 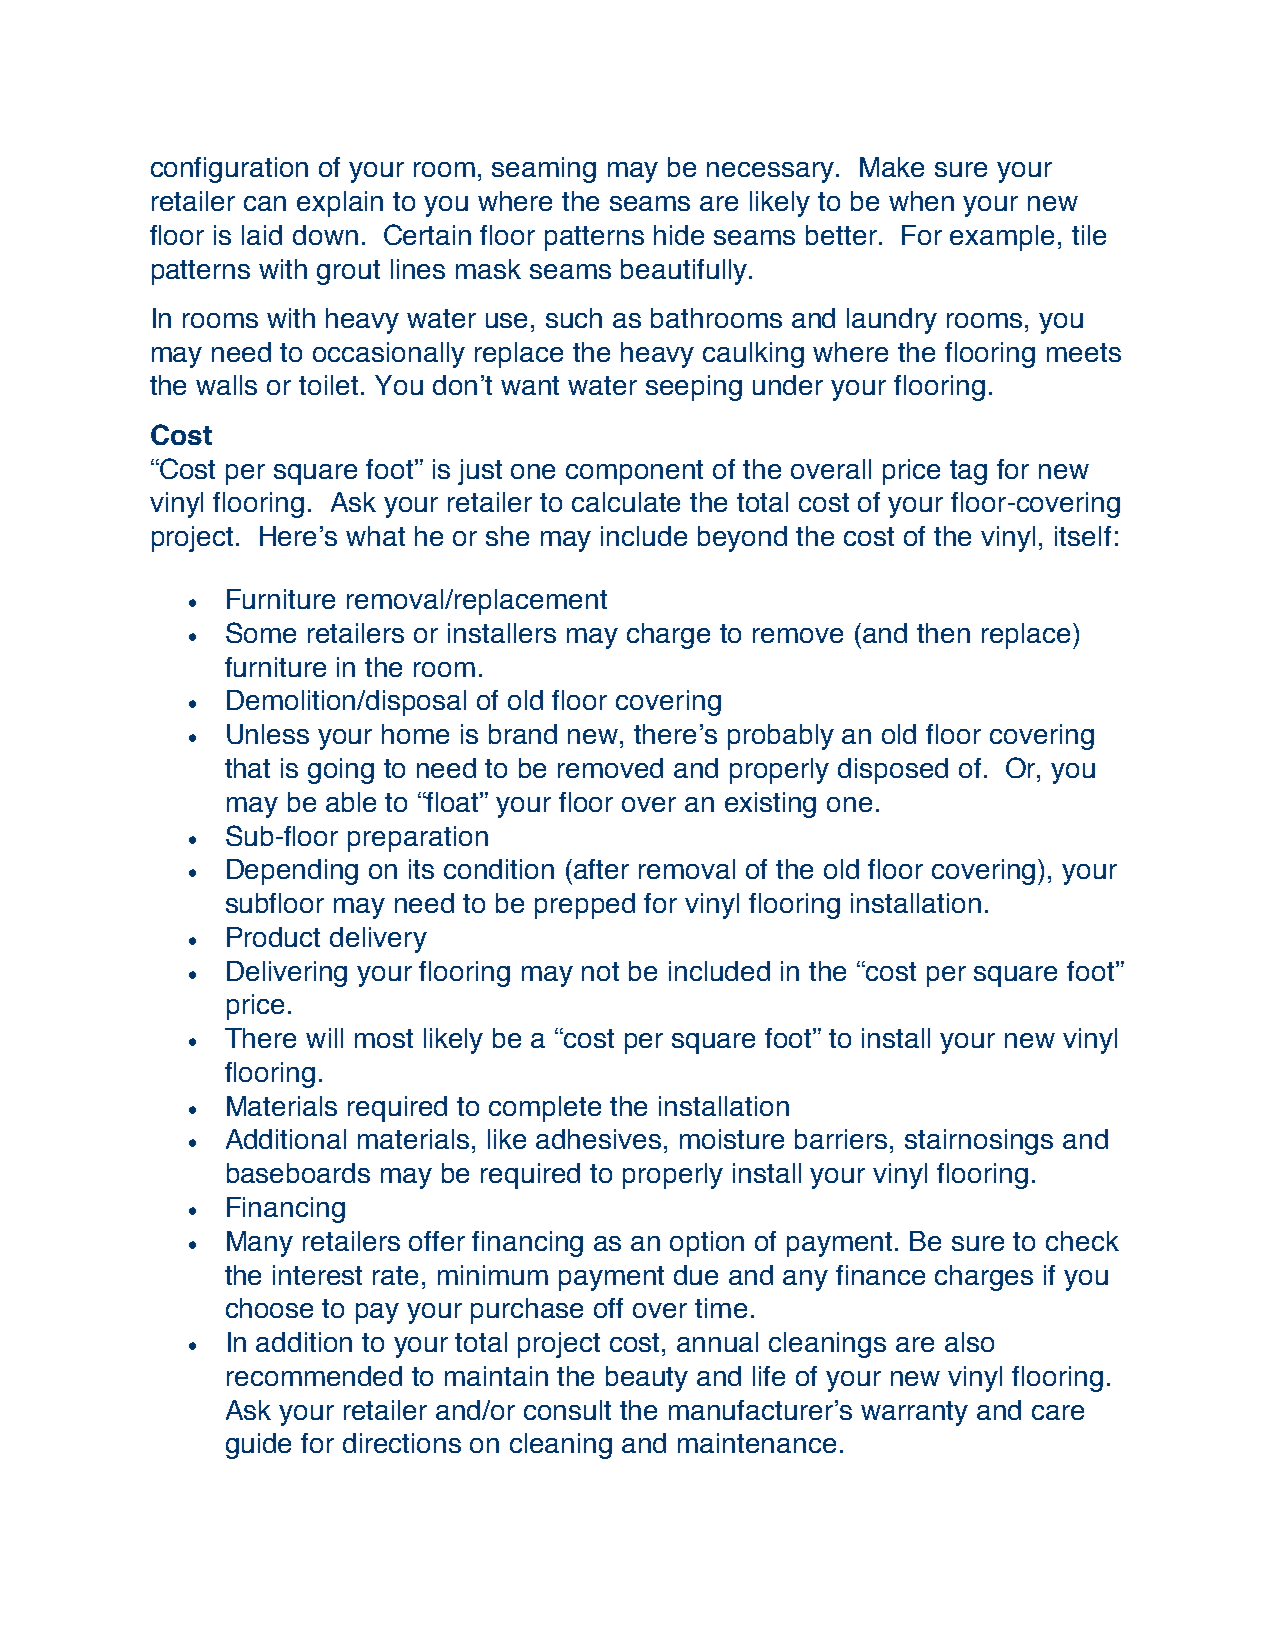 I want to click on explain, so click(x=340, y=204).
